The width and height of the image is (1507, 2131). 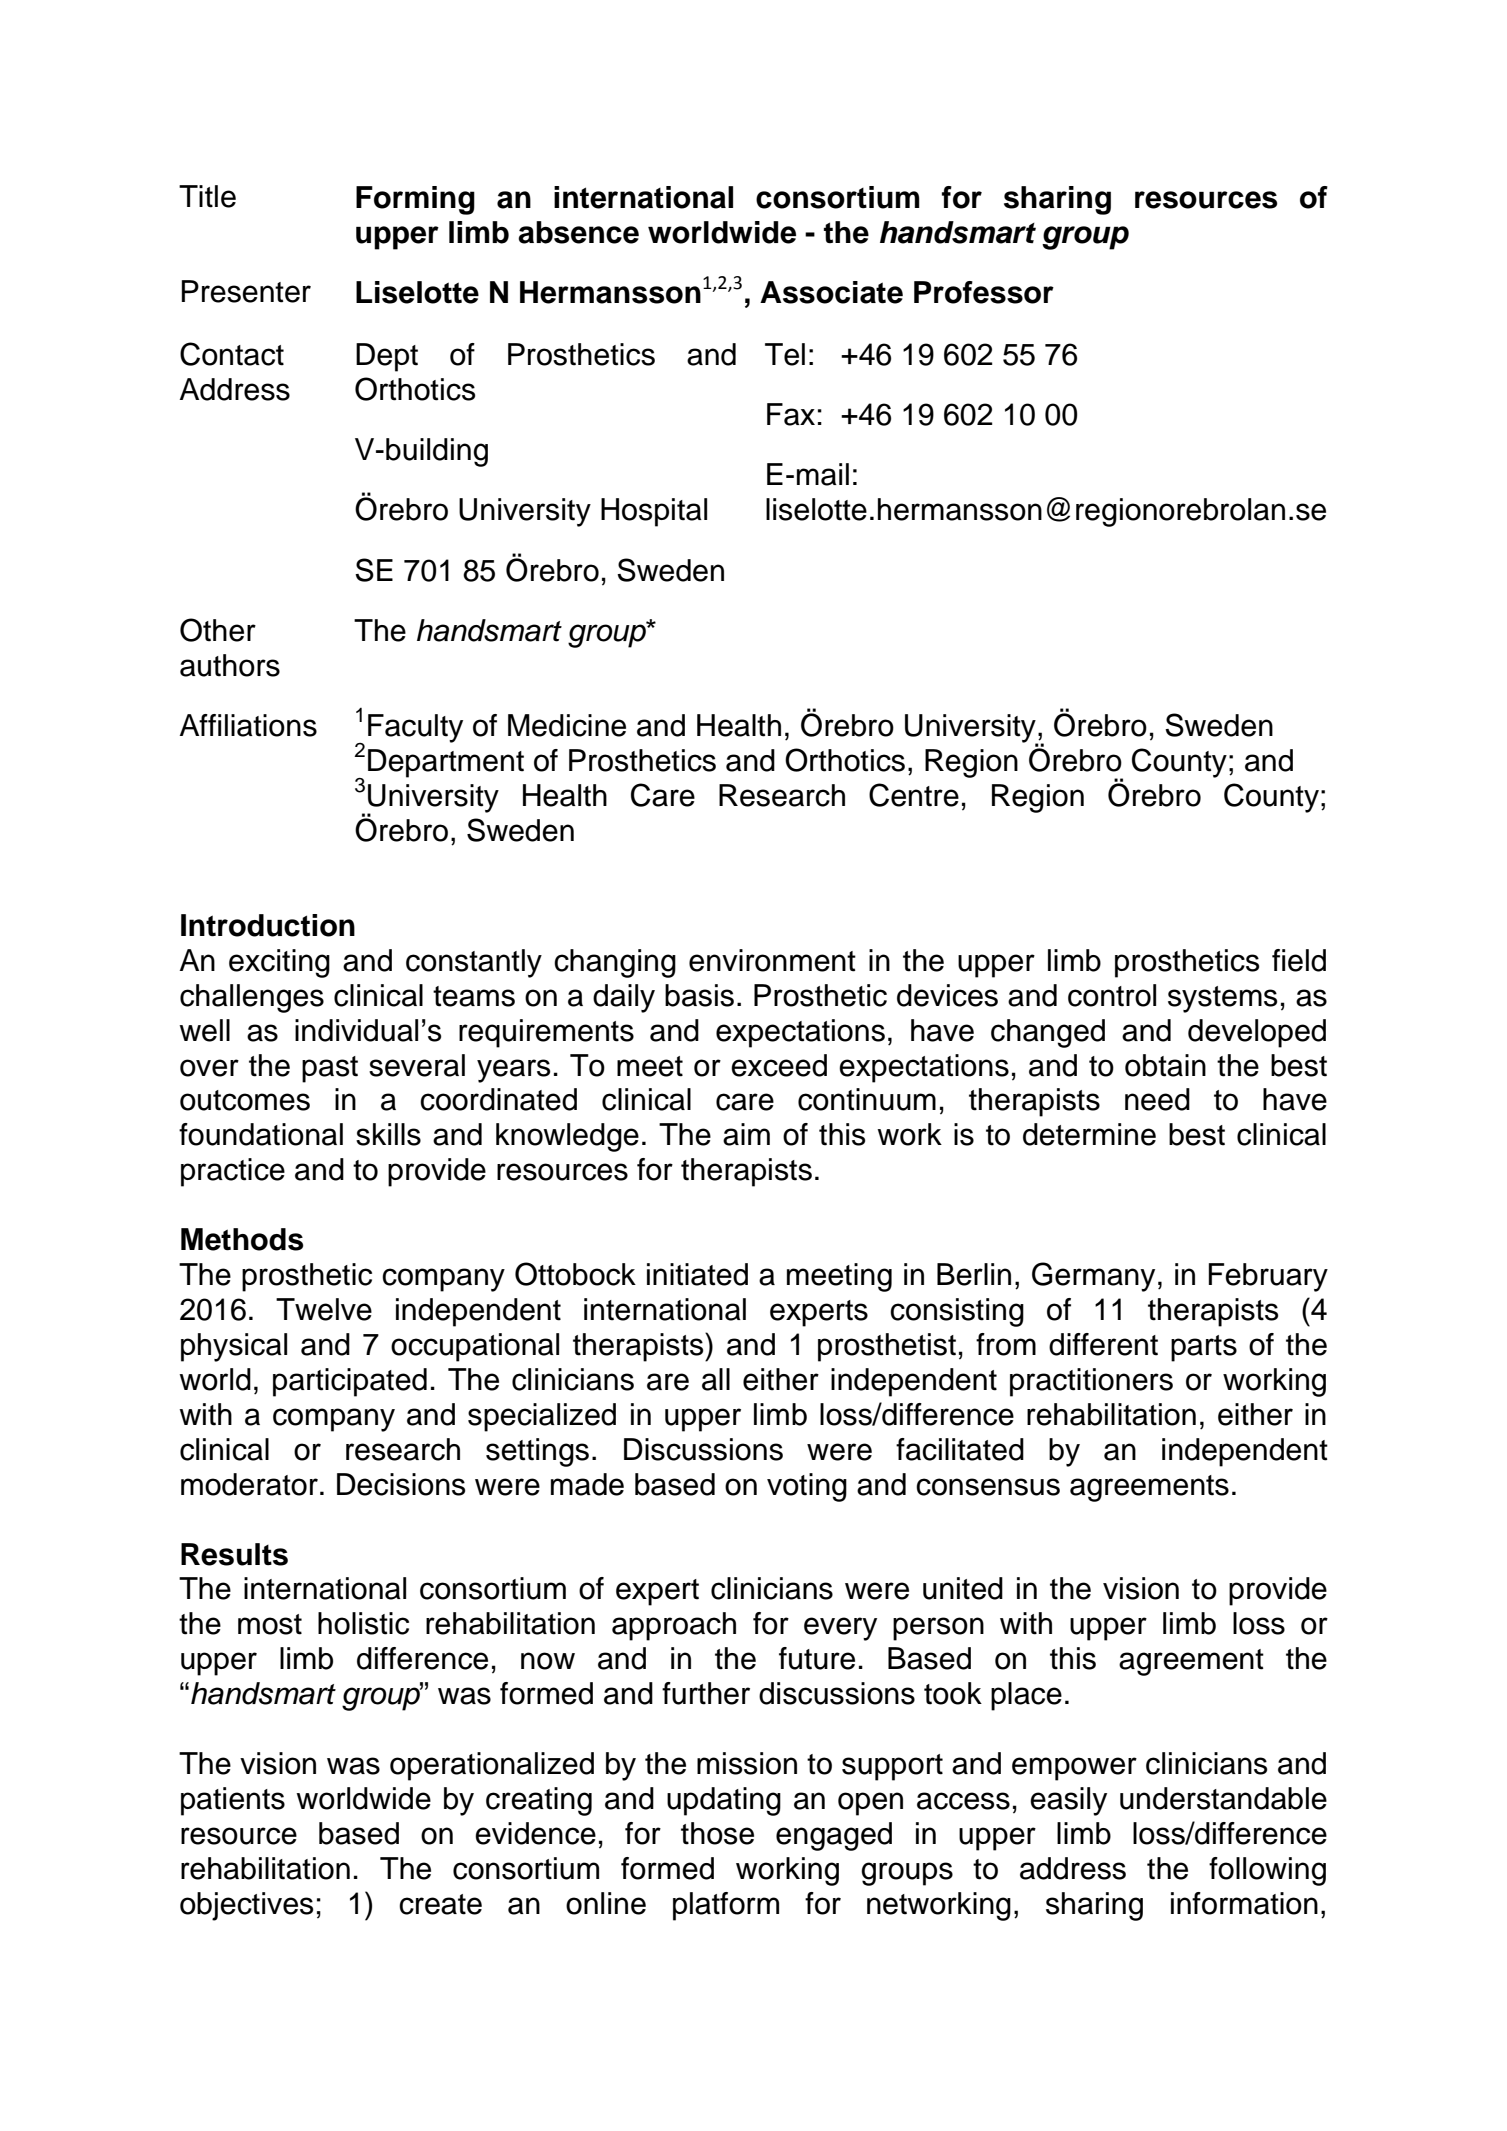 I want to click on objectives, so click(x=246, y=1906).
